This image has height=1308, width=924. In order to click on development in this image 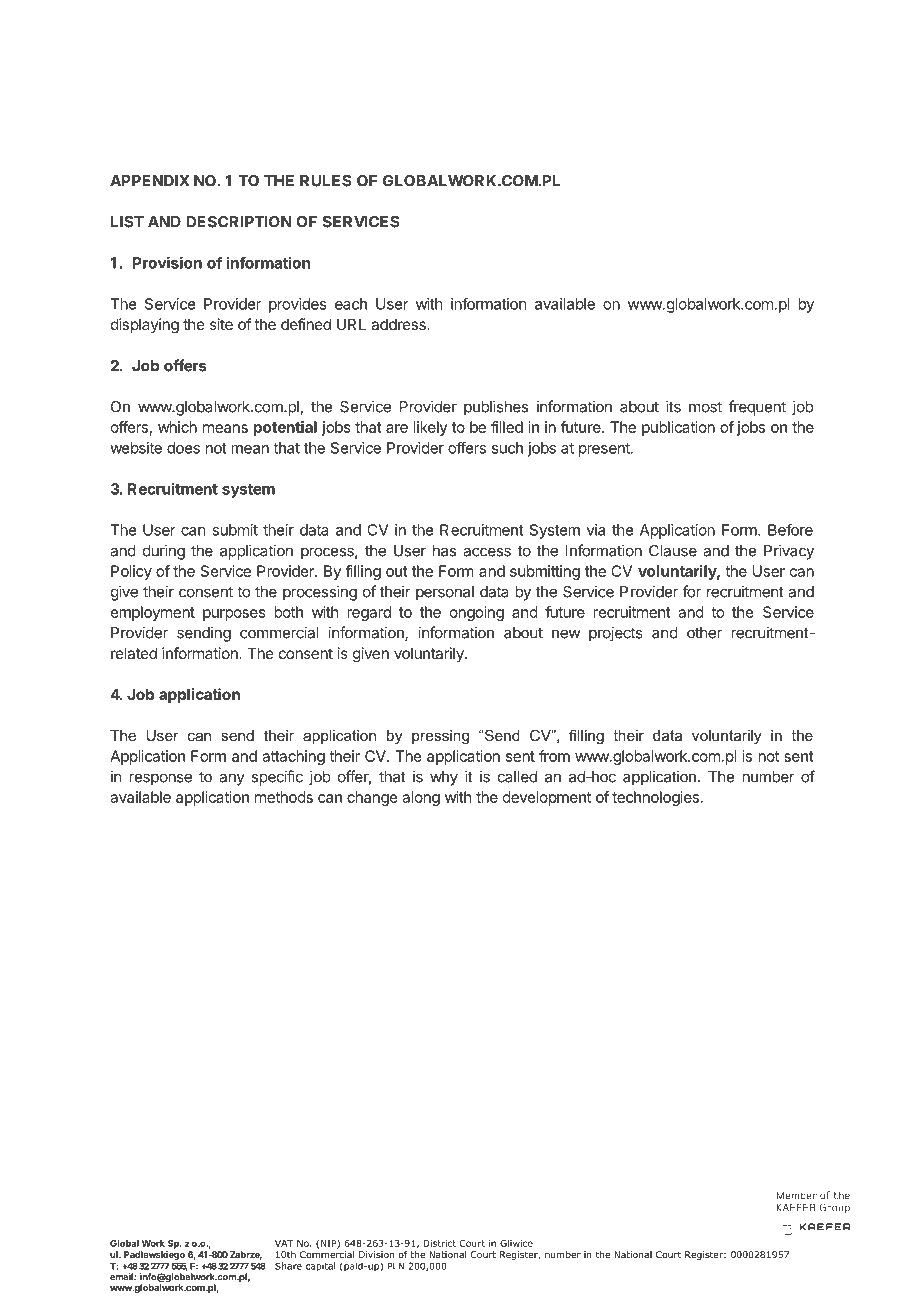, I will do `click(547, 798)`.
